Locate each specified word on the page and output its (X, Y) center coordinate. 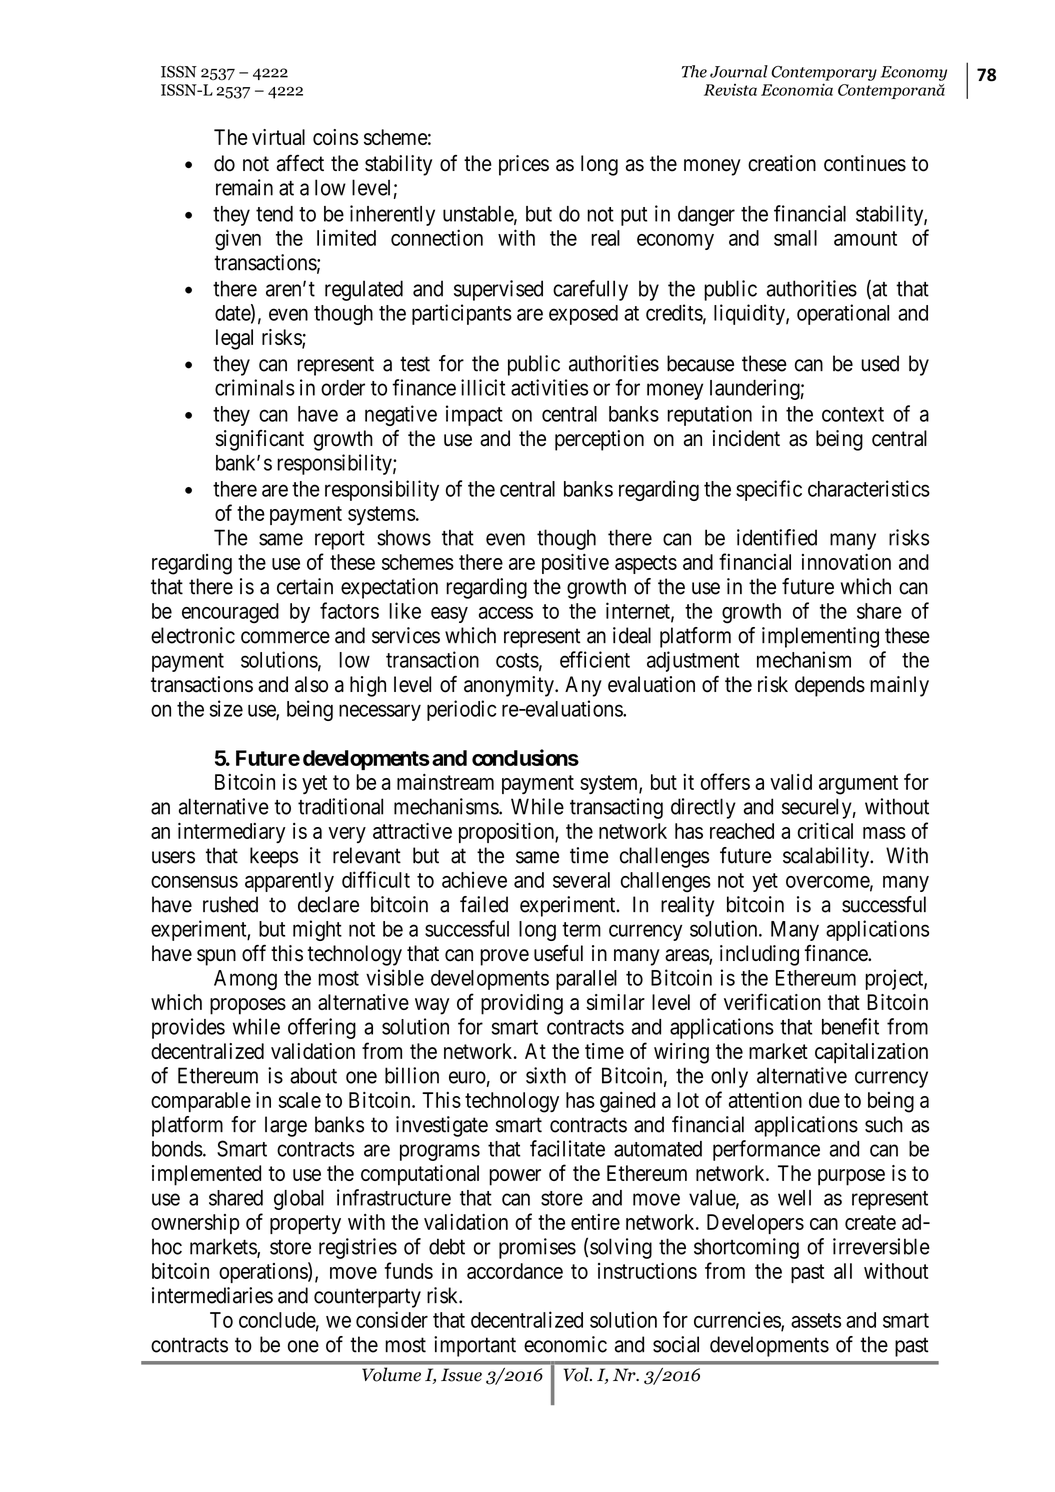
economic (565, 1344)
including (759, 955)
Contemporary (824, 73)
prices (524, 165)
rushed (230, 904)
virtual (278, 137)
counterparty (367, 1298)
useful (558, 953)
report (340, 540)
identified (777, 537)
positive (575, 564)
